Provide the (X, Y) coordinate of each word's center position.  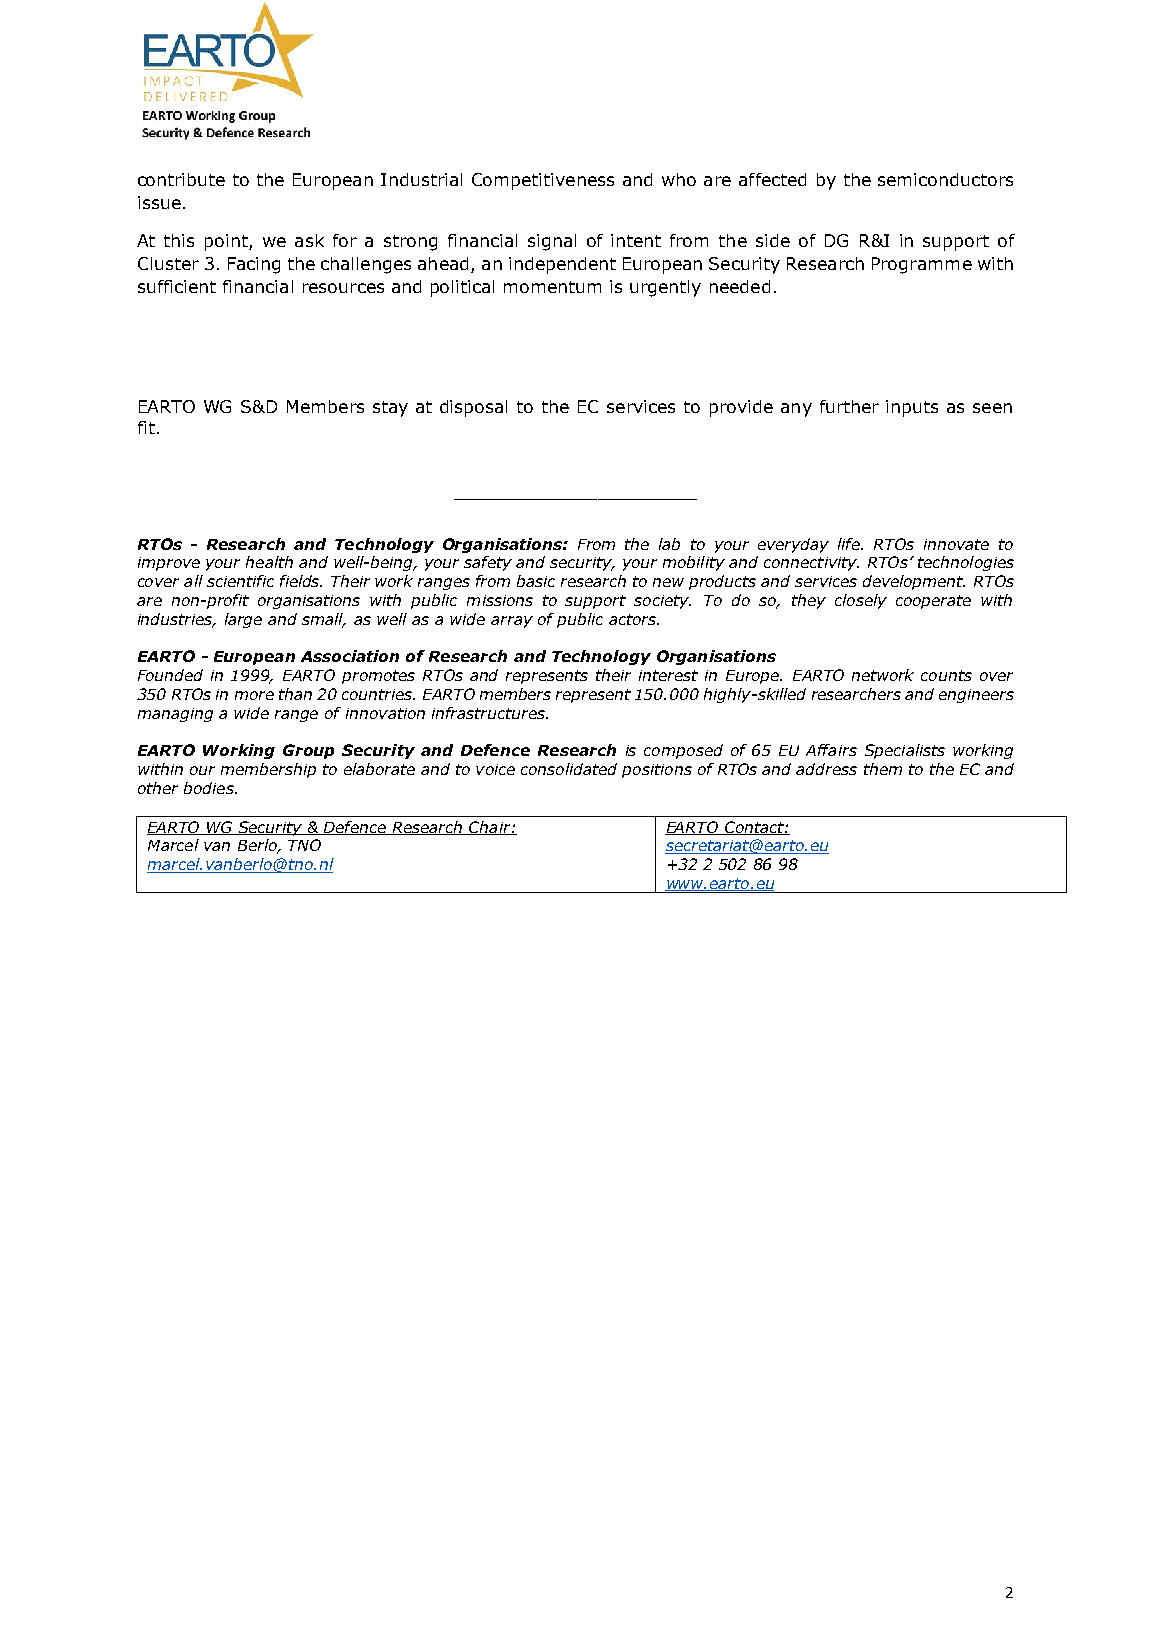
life (850, 544)
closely (861, 601)
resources (343, 288)
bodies (210, 788)
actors (634, 619)
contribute (181, 179)
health (269, 562)
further (849, 406)
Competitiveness (543, 181)
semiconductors (945, 179)
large (243, 620)
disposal (473, 408)
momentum (552, 287)
